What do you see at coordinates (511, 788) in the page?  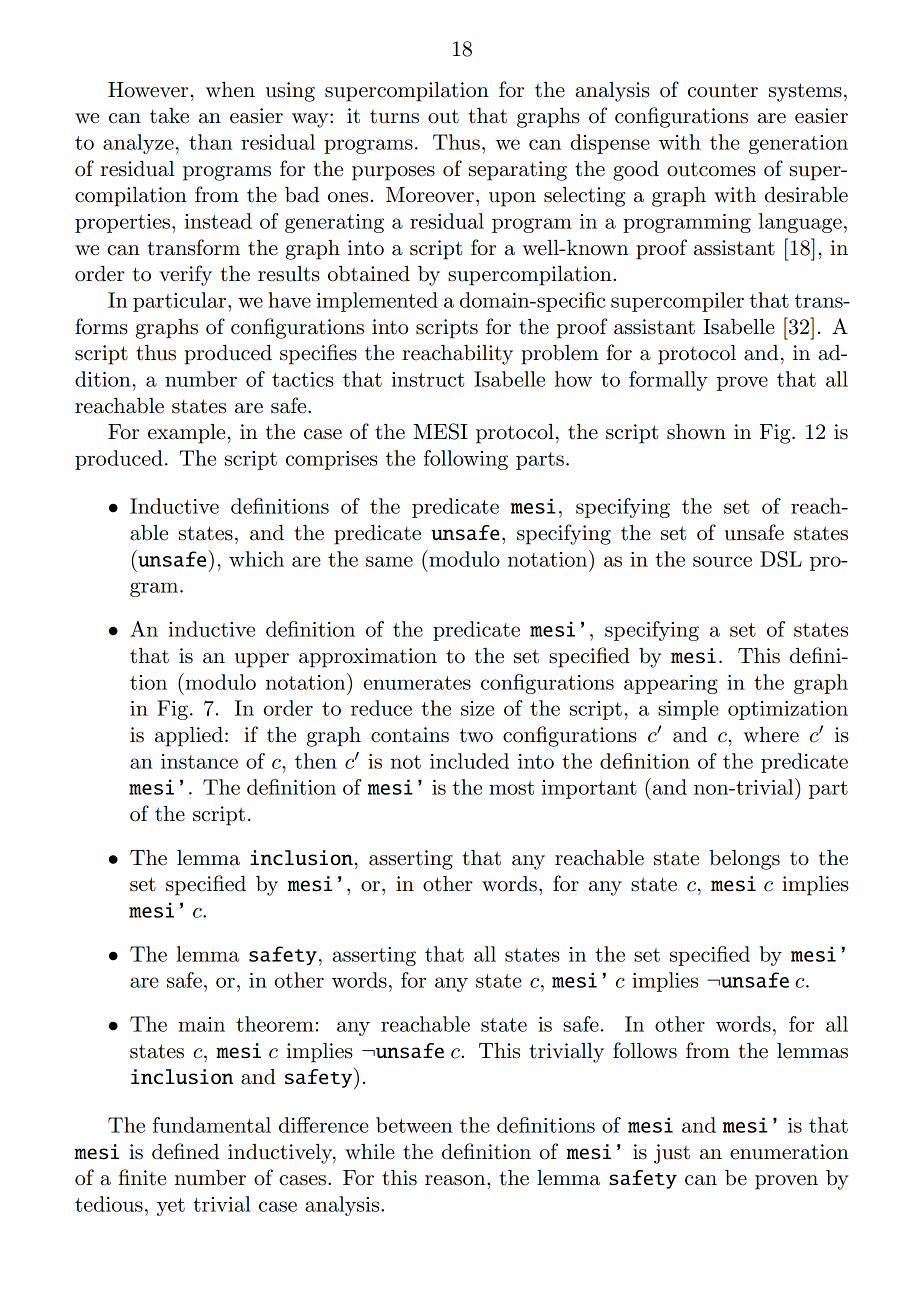 I see `most` at bounding box center [511, 788].
